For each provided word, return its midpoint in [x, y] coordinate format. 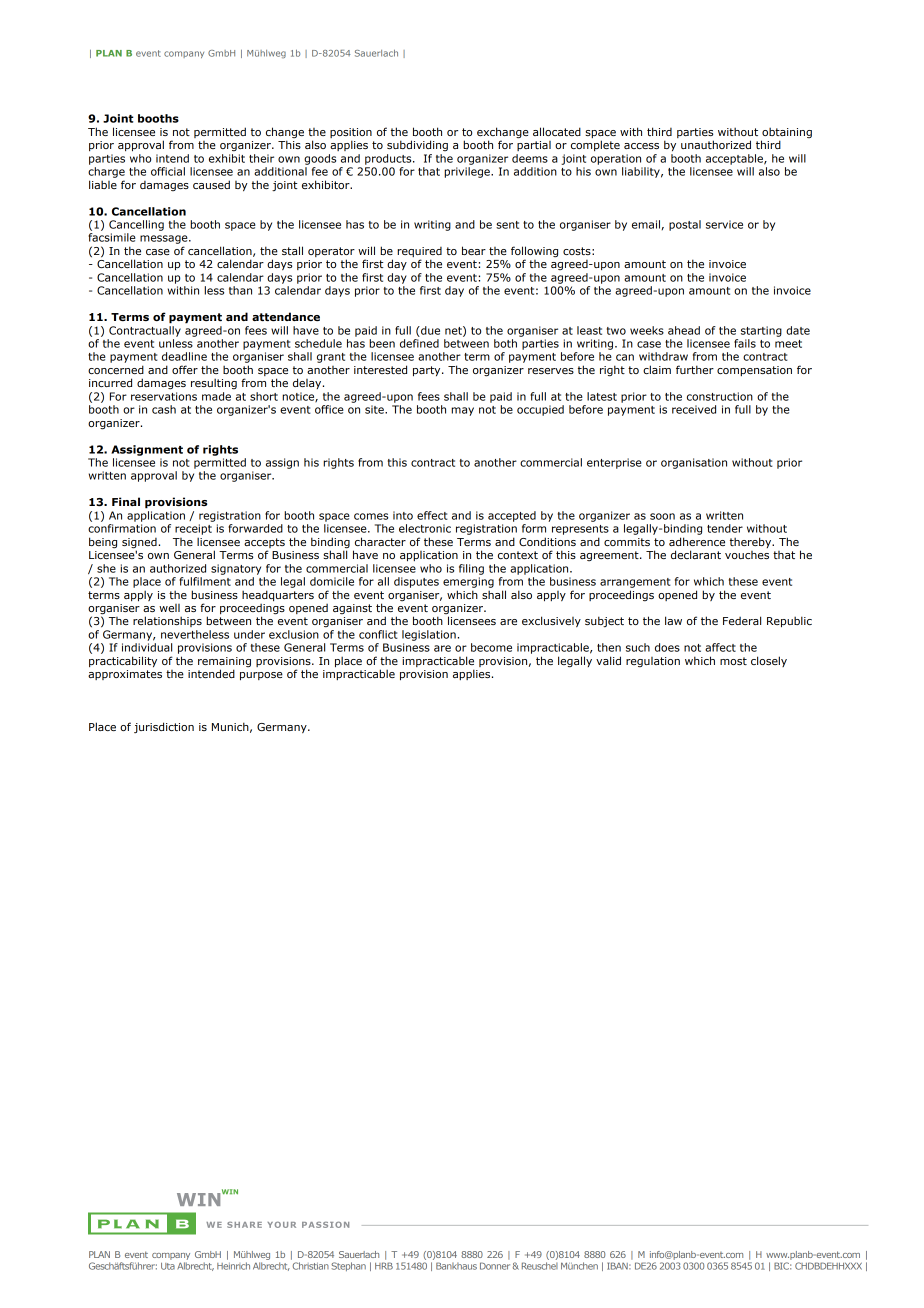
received [694, 409]
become [491, 647]
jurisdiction [164, 727]
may [462, 411]
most [733, 661]
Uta [168, 1266]
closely [769, 661]
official [168, 171]
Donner [495, 1266]
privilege [468, 172]
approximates [125, 675]
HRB [384, 1266]
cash [164, 409]
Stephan [348, 1266]
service [724, 224]
